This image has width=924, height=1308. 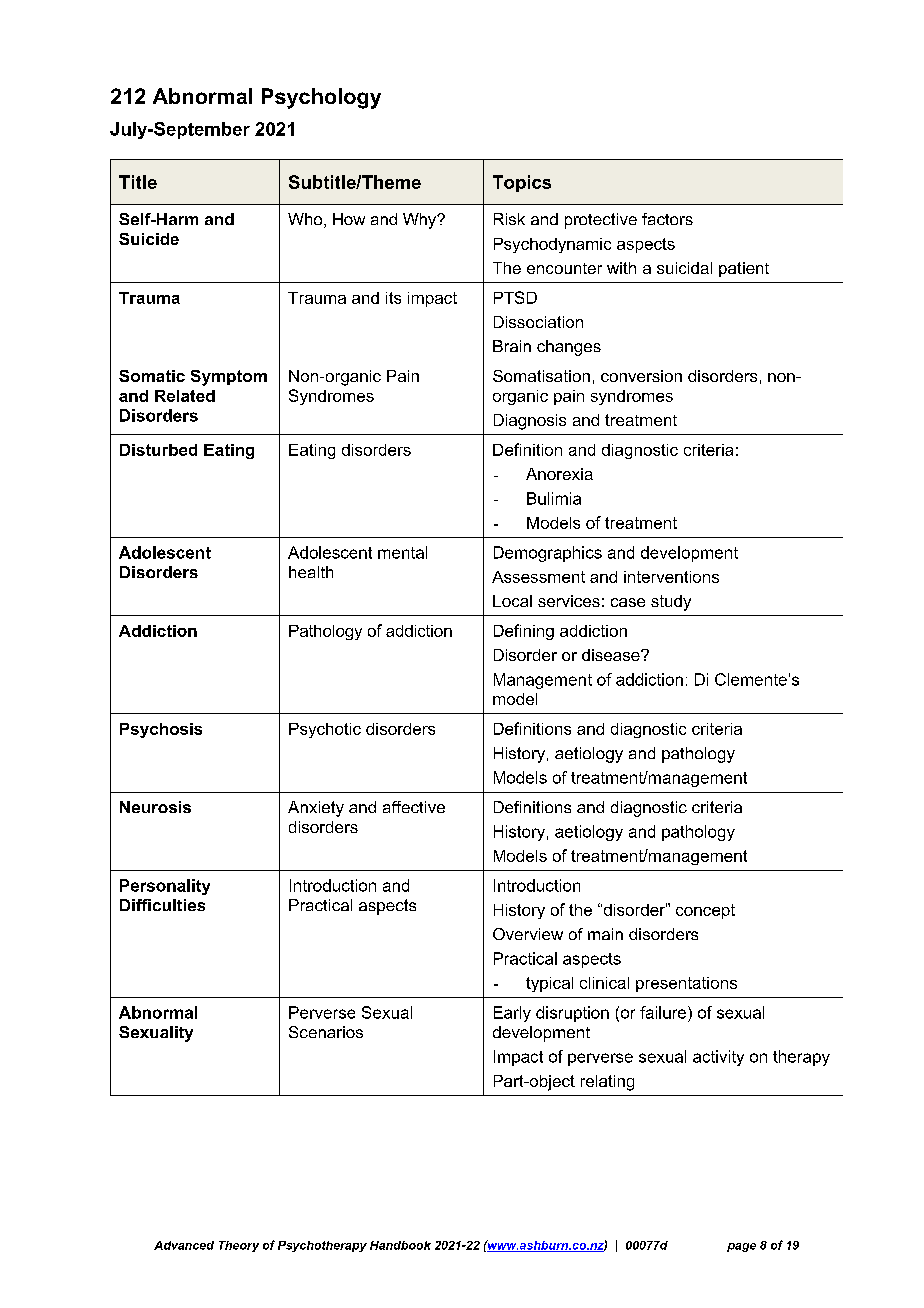 I want to click on mental, so click(x=402, y=552).
